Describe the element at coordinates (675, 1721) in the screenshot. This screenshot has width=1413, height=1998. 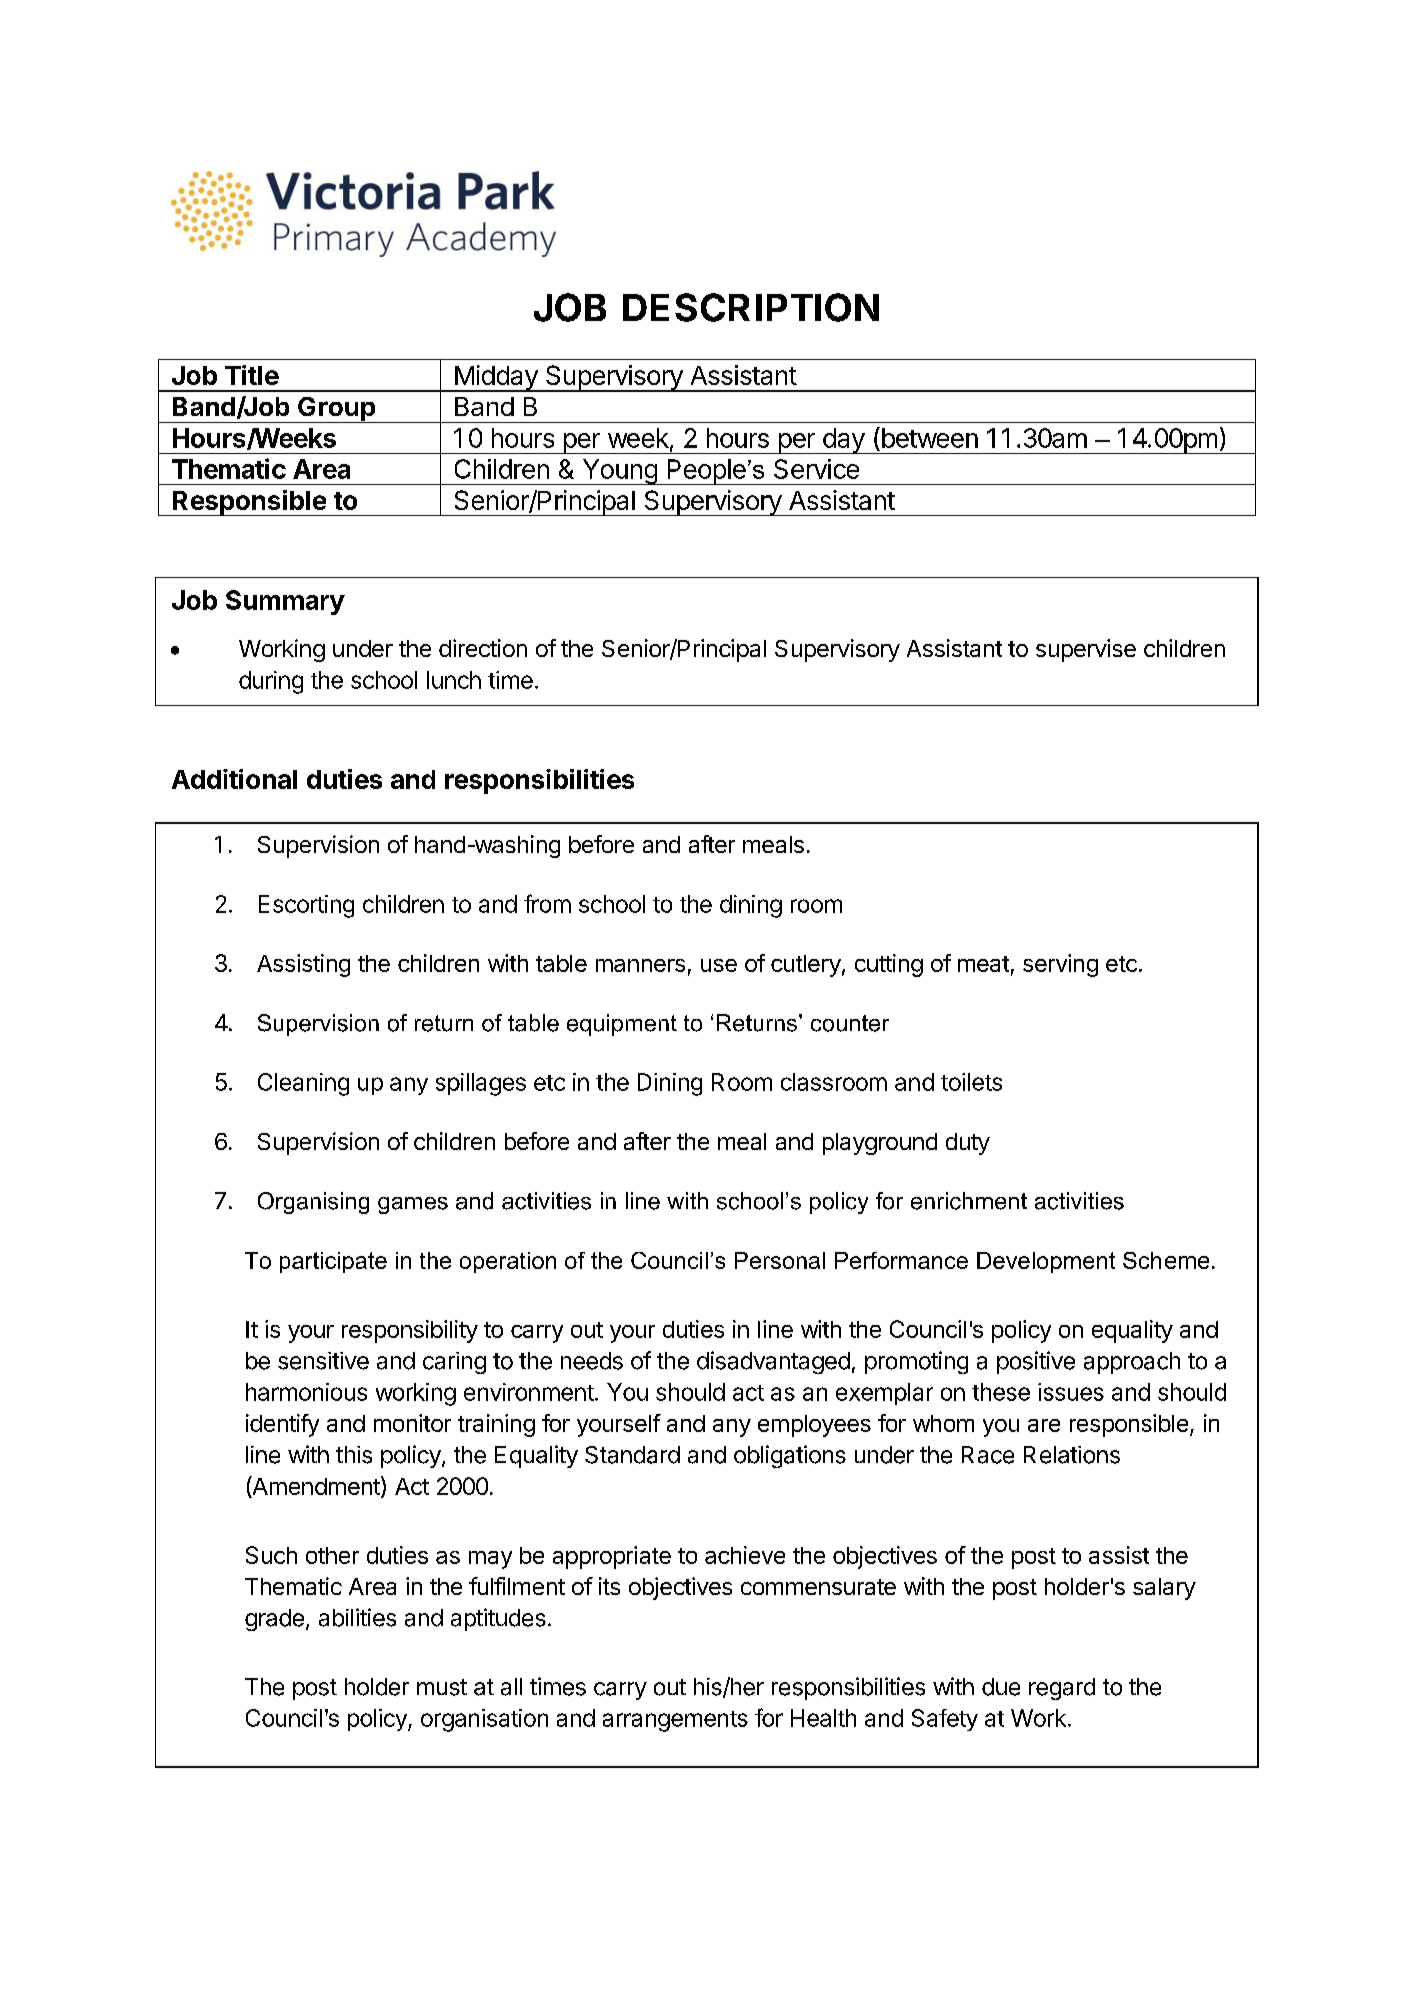
I see `arrangements` at that location.
